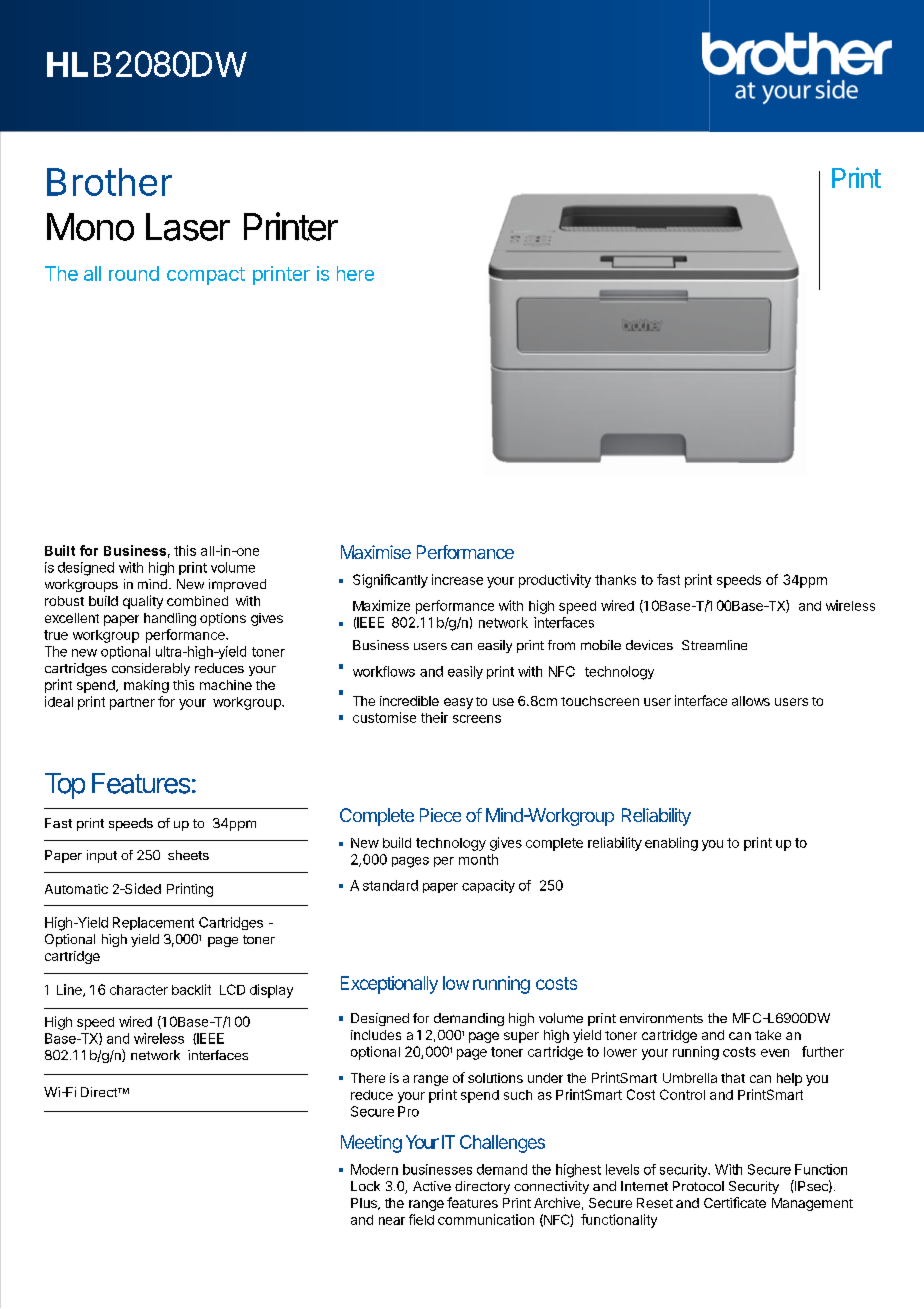 This document has width=924, height=1309. I want to click on Certificate, so click(735, 1202).
